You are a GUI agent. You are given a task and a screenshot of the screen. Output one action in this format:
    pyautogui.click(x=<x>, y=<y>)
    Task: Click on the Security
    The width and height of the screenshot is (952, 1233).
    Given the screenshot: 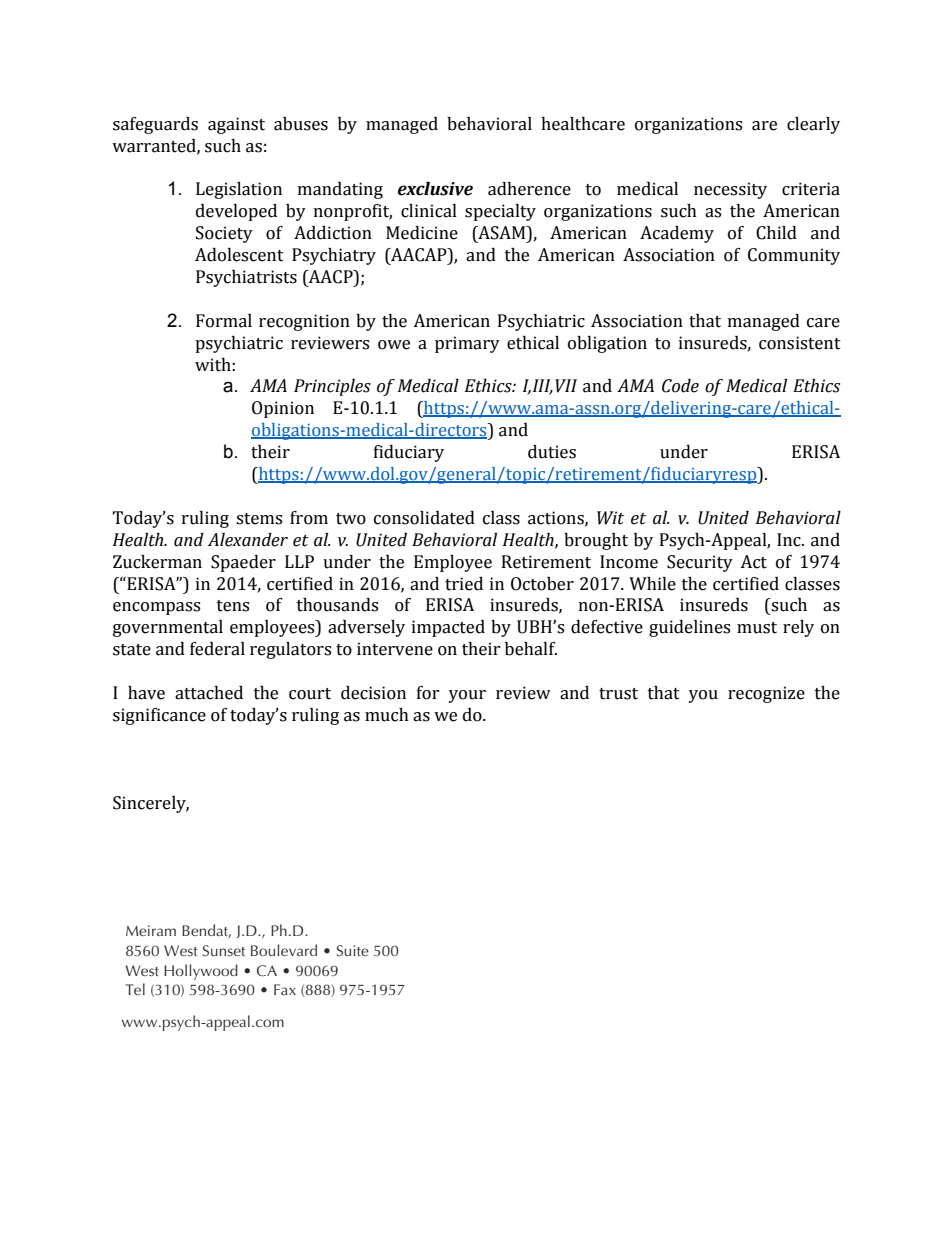 What is the action you would take?
    pyautogui.click(x=700, y=563)
